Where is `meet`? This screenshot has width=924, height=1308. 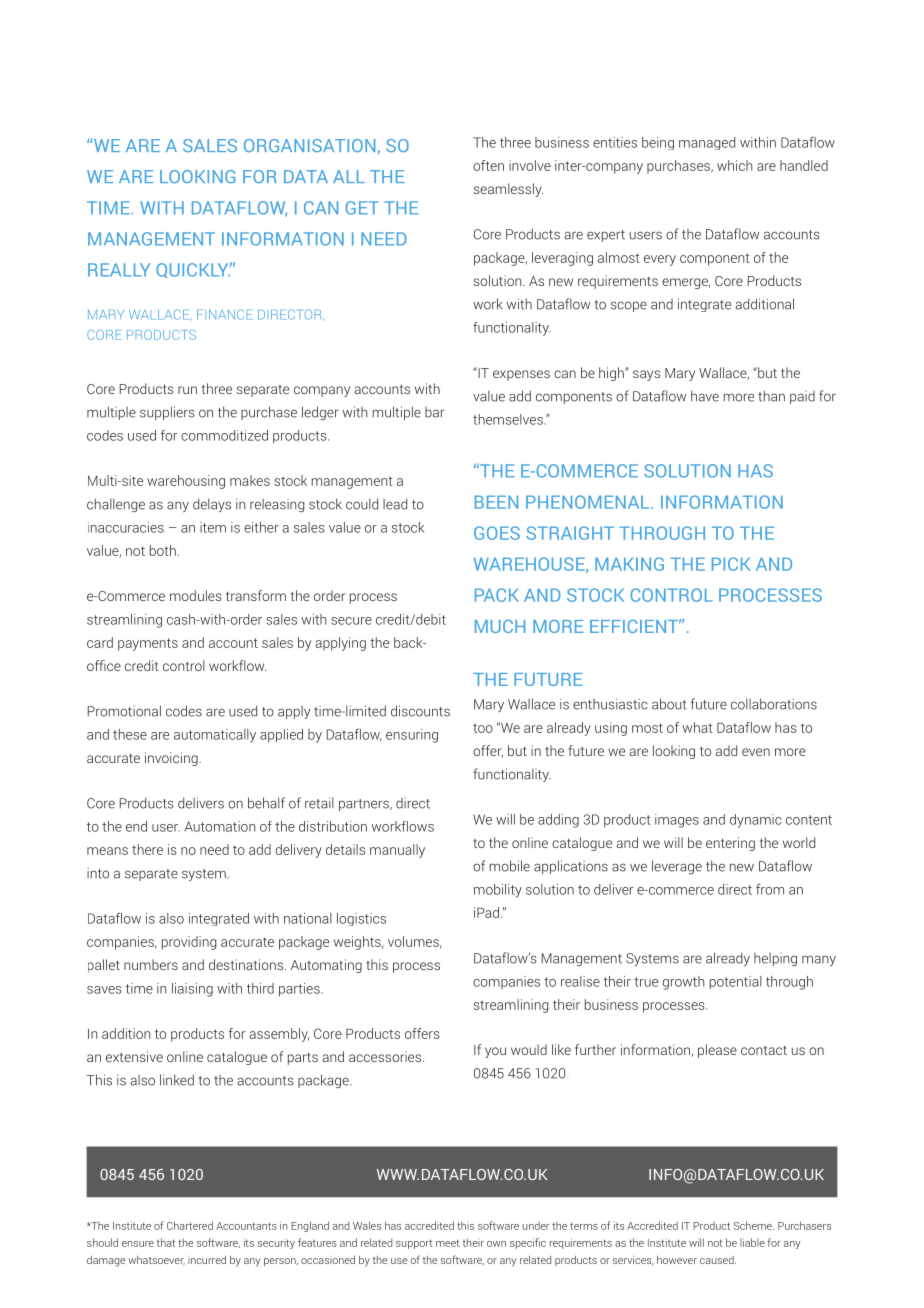
meet is located at coordinates (448, 1243).
